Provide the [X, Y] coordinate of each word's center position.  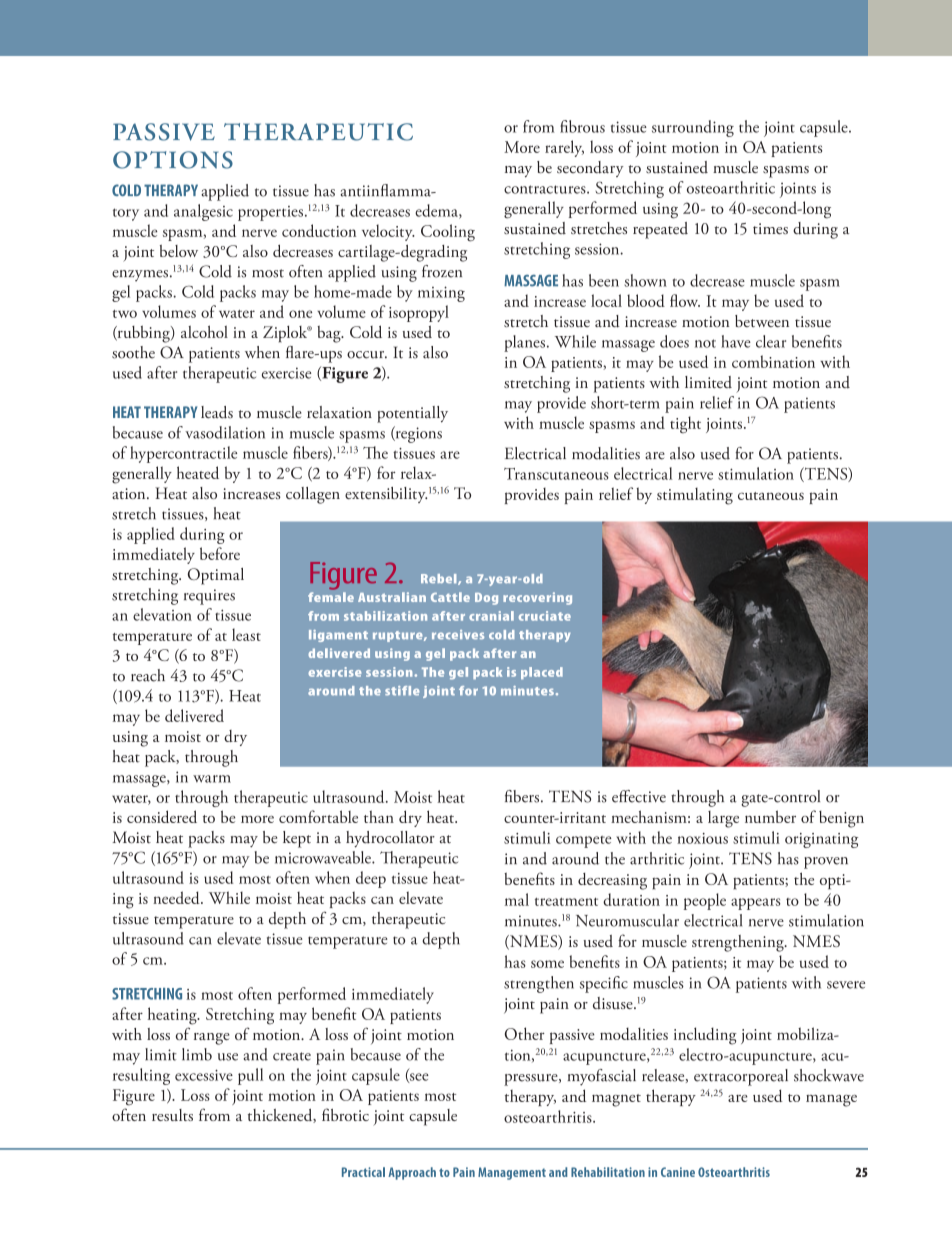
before [220, 553]
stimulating [695, 496]
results [172, 1115]
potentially [412, 414]
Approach [412, 1173]
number [770, 816]
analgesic [203, 212]
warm [212, 779]
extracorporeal [741, 1077]
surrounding [693, 128]
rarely [564, 148]
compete [584, 842]
